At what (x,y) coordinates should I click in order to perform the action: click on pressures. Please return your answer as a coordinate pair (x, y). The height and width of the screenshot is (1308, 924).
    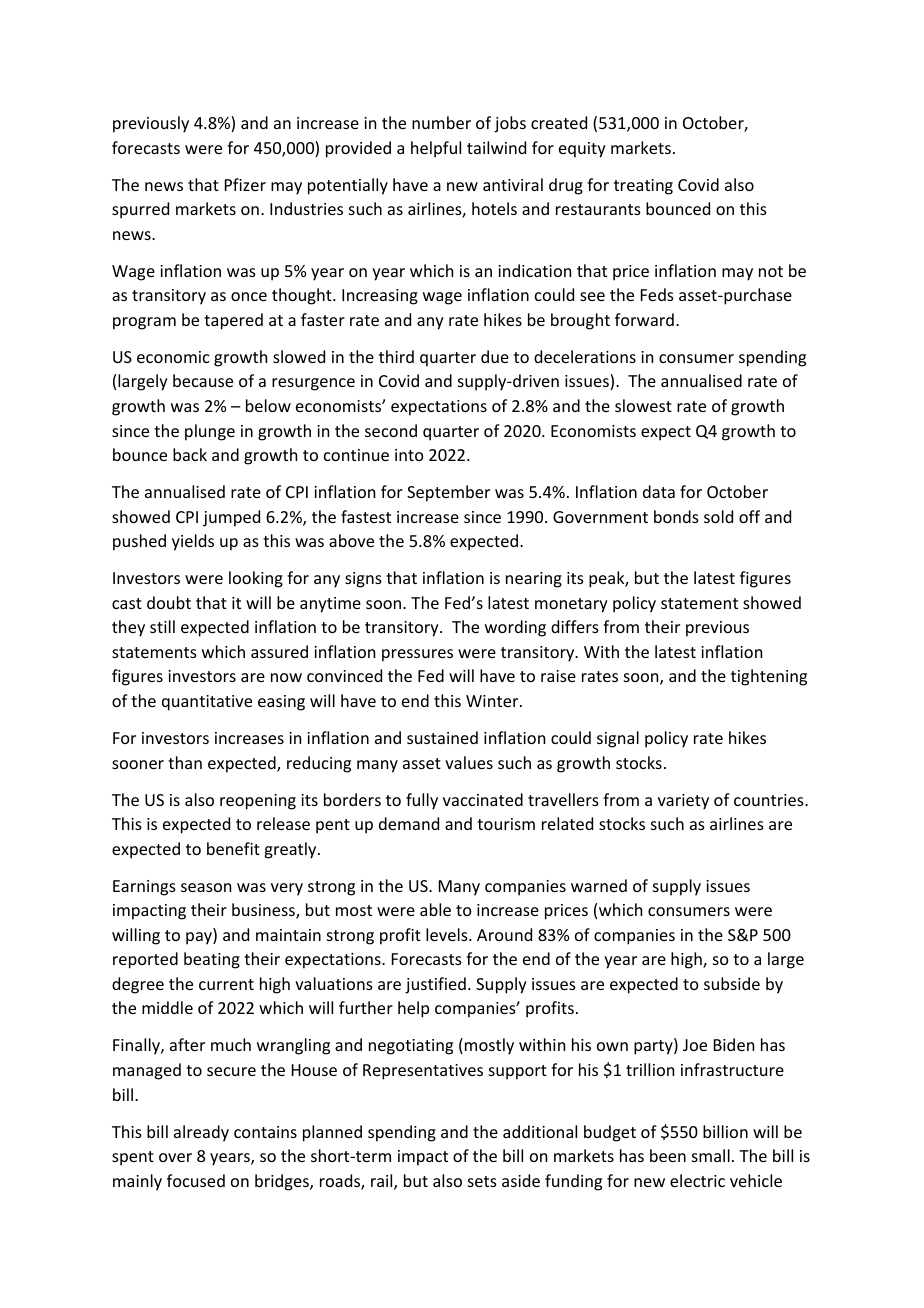
    Looking at the image, I should click on (417, 655).
